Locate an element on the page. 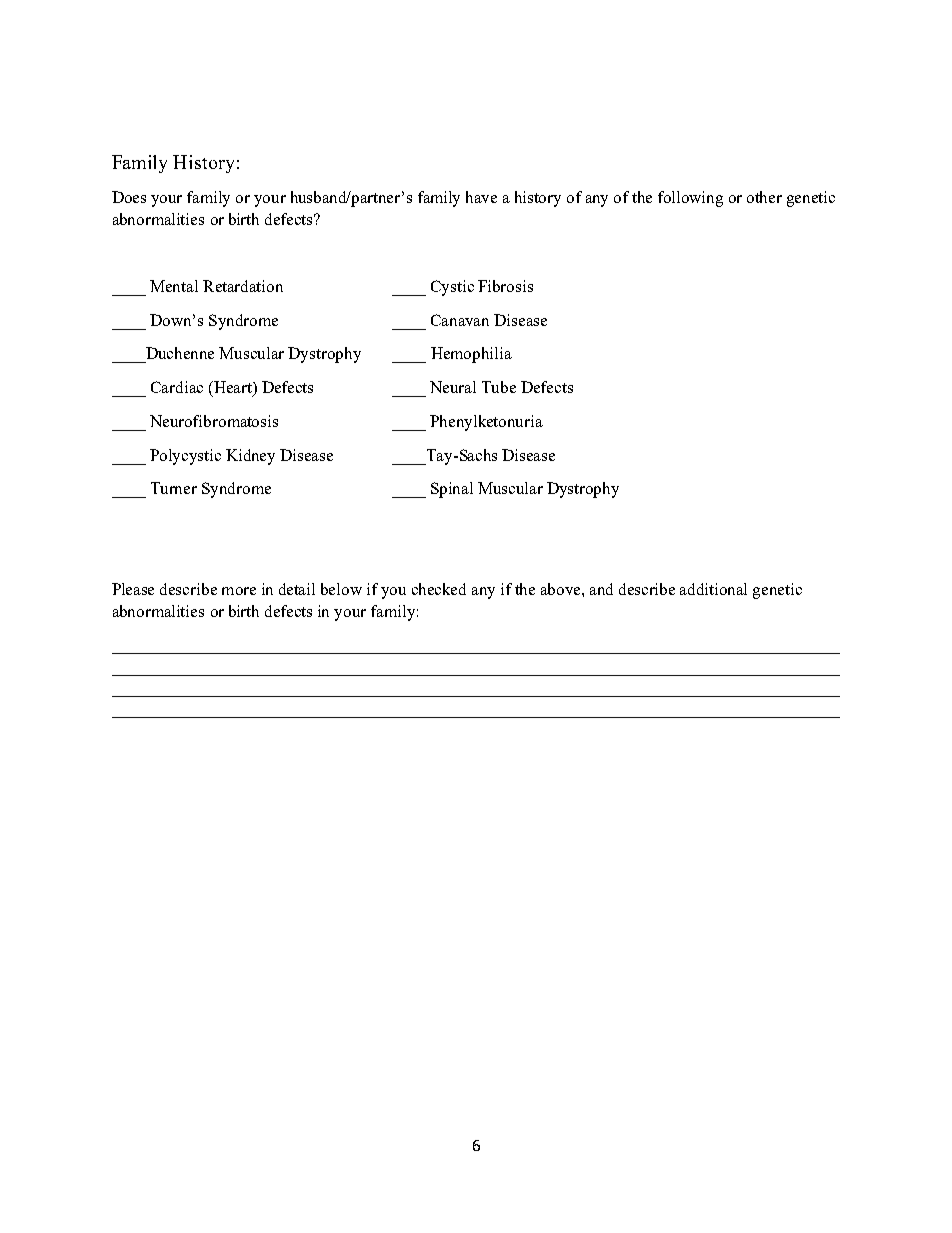  Turner is located at coordinates (174, 488).
